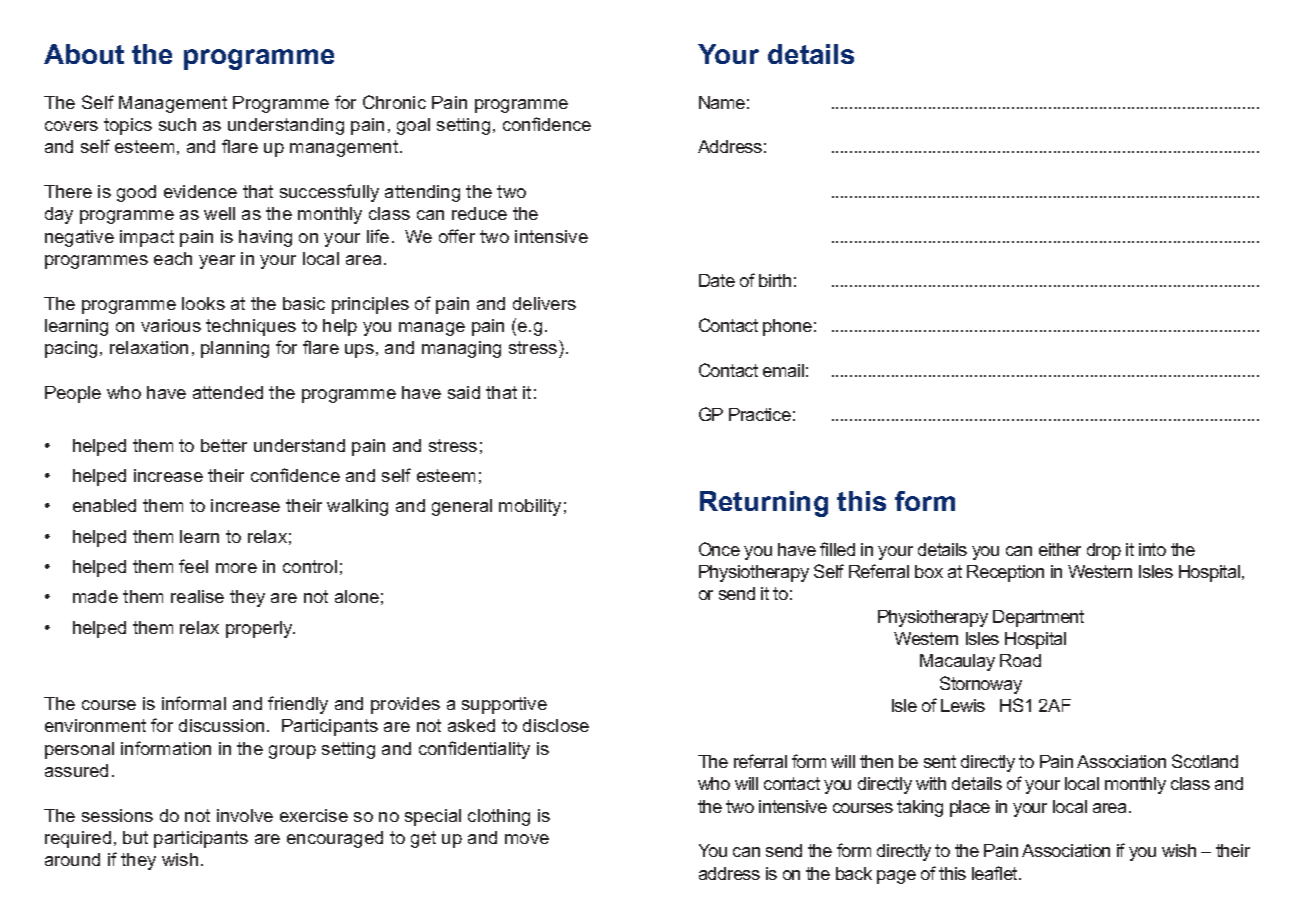 The width and height of the image is (1308, 924). I want to click on move, so click(527, 839).
